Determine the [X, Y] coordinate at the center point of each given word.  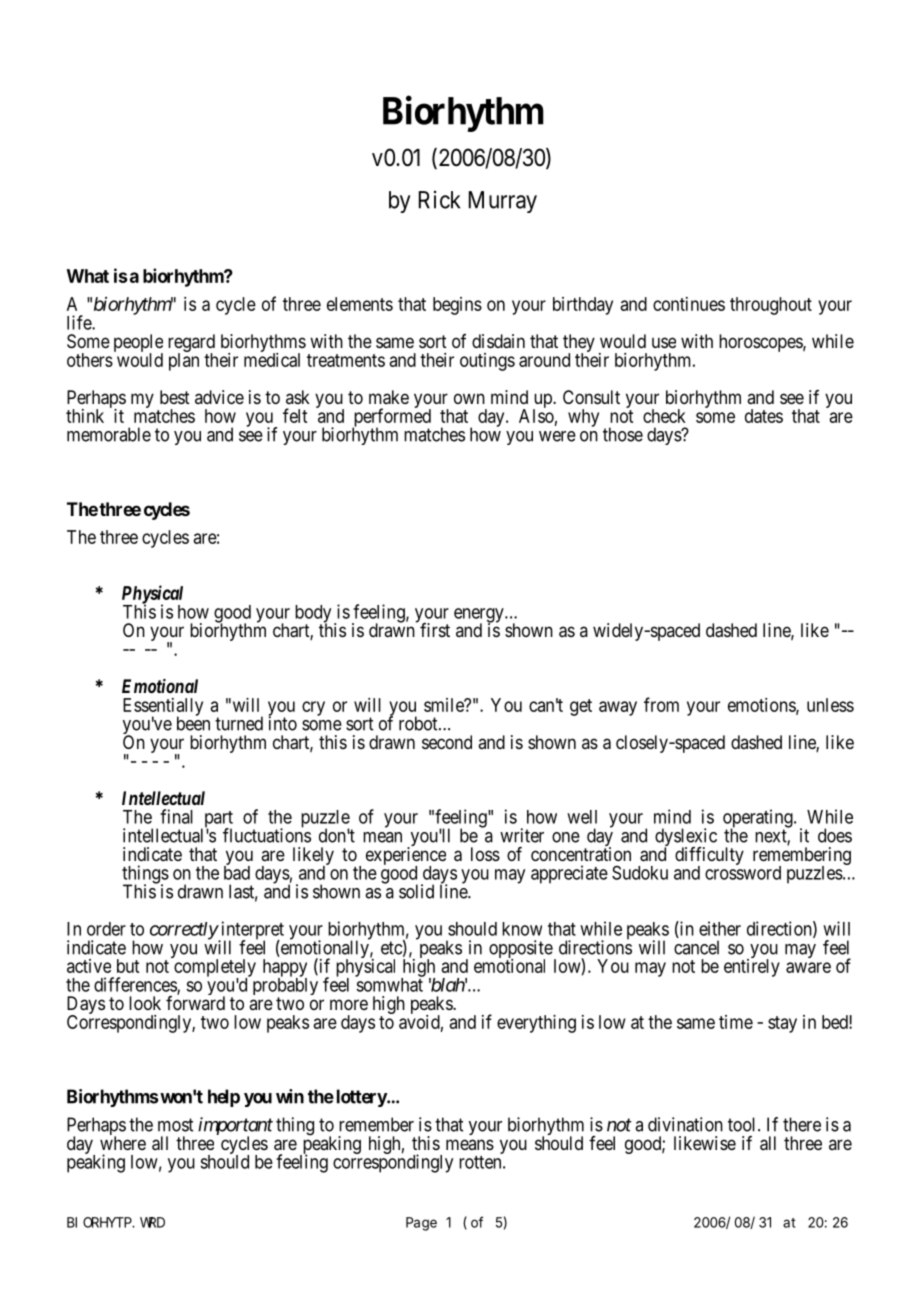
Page [421, 1224]
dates [764, 416]
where [123, 1143]
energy [480, 616]
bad [237, 872]
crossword [743, 872]
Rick [439, 199]
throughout [771, 306]
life [80, 322]
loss [485, 854]
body [313, 615]
